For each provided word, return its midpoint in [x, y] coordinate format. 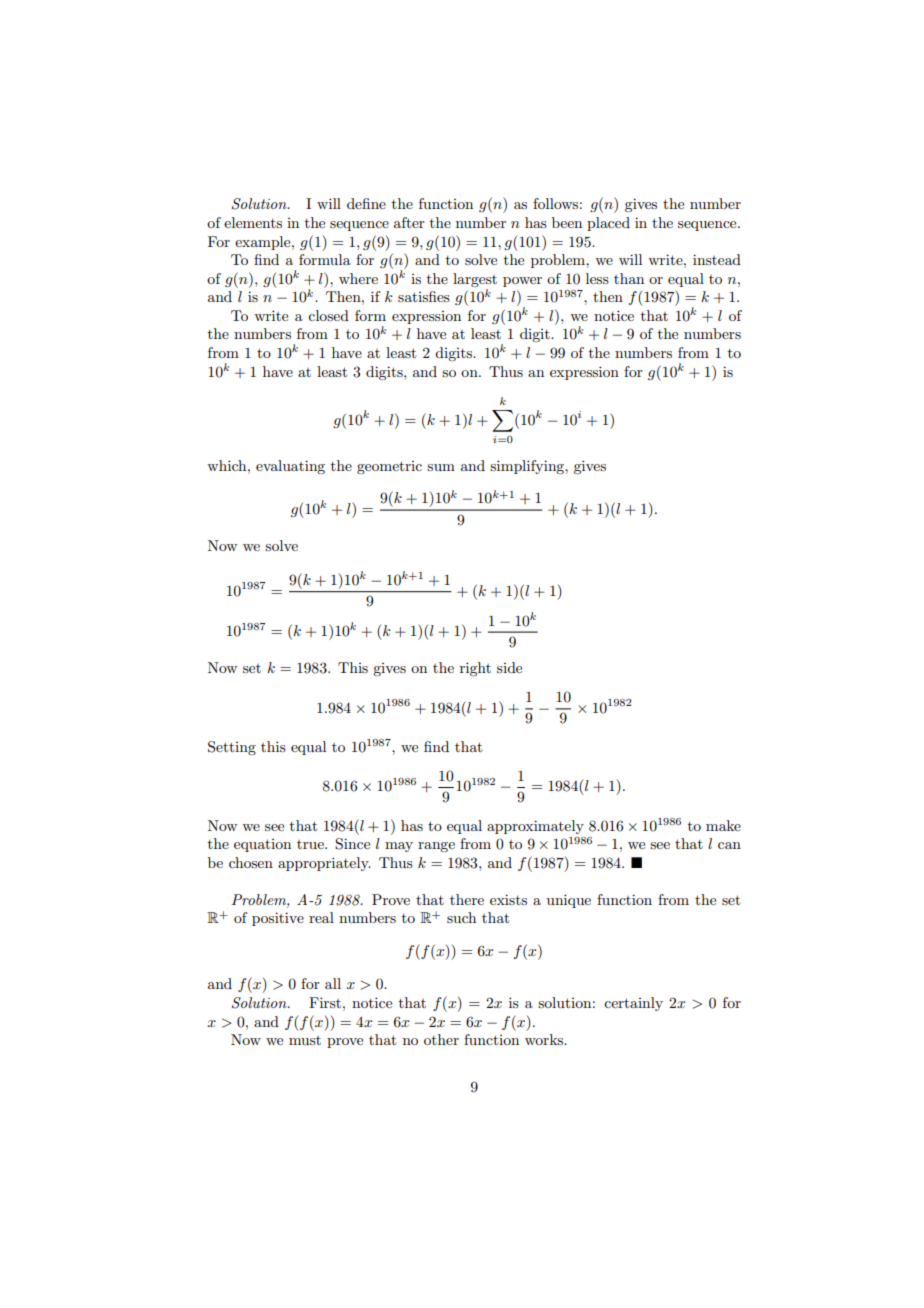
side [509, 667]
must [305, 1040]
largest [475, 280]
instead [717, 259]
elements [253, 222]
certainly [633, 1004]
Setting [232, 748]
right [475, 669]
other [441, 1039]
